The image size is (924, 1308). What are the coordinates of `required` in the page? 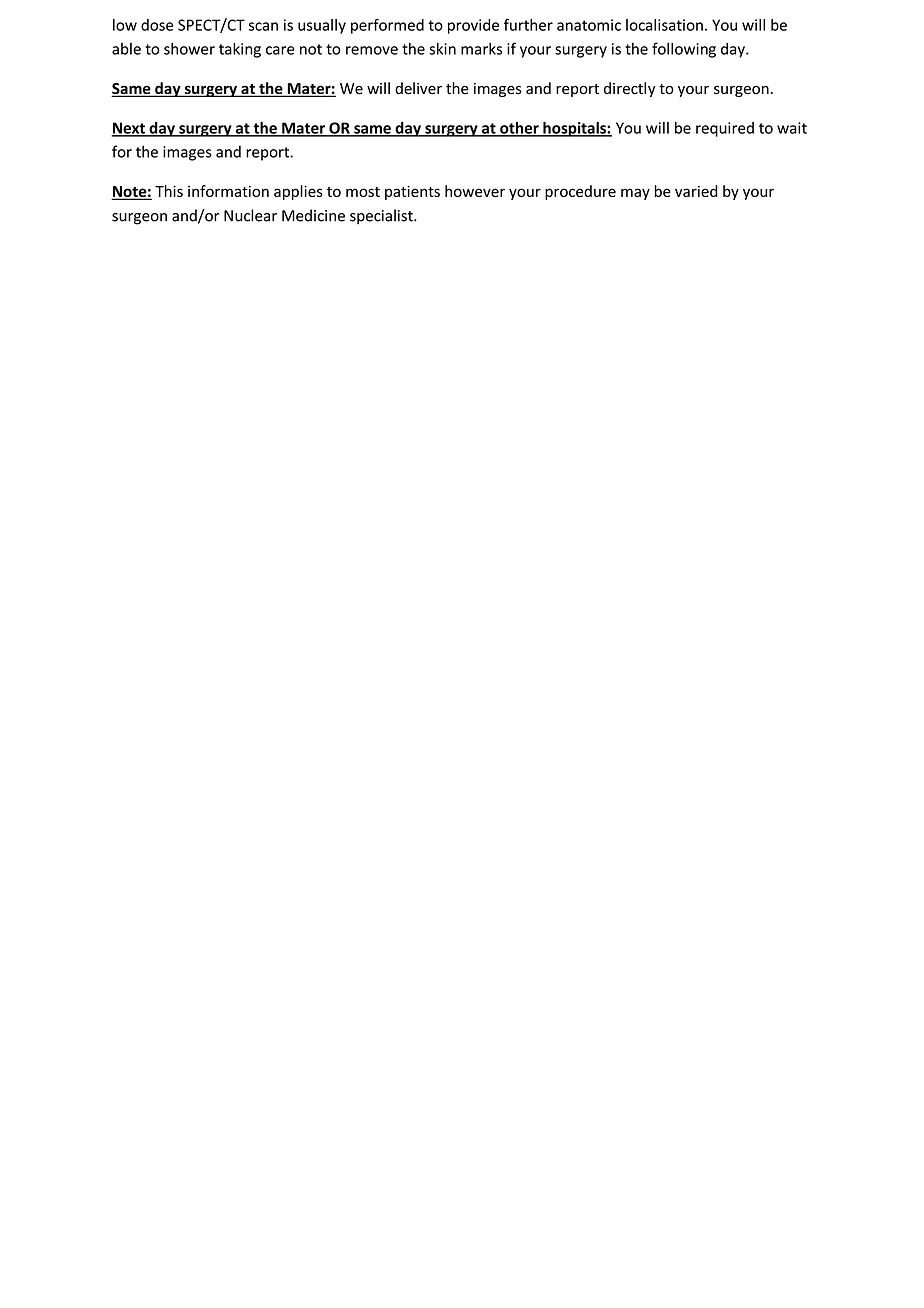 It's located at (725, 129).
